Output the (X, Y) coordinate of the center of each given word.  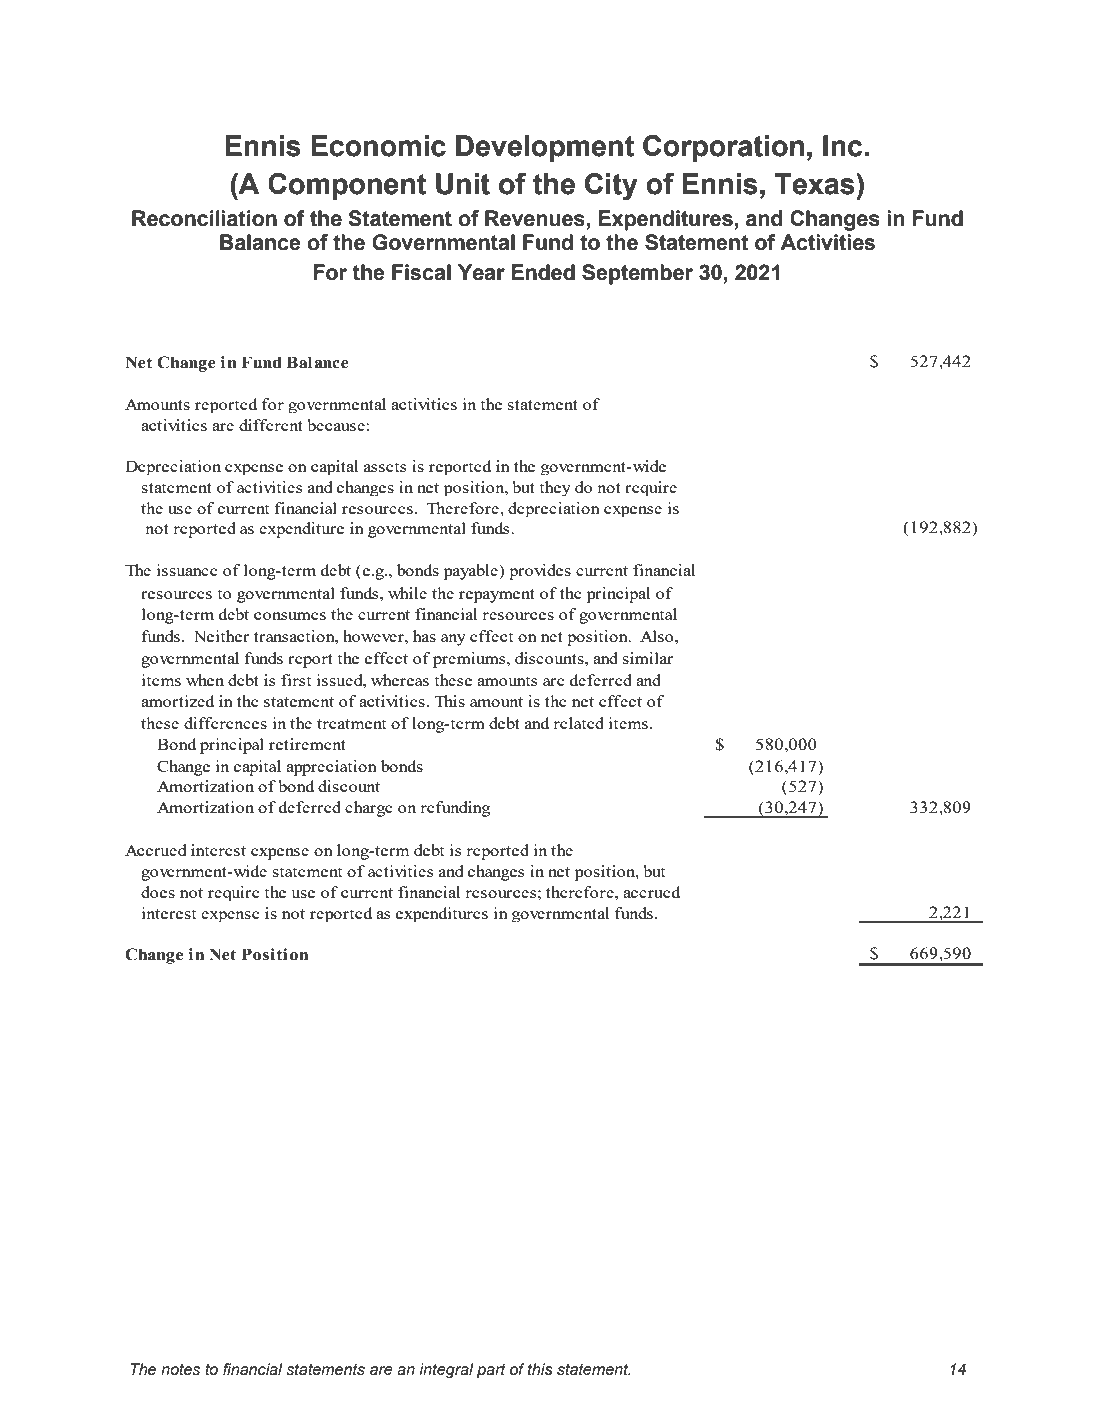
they (555, 488)
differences (225, 723)
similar (648, 658)
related (578, 723)
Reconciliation (204, 218)
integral (446, 1371)
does (158, 892)
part (491, 1371)
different (271, 425)
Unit (463, 184)
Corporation (723, 148)
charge (369, 809)
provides (540, 572)
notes (180, 1370)
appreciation (331, 768)
